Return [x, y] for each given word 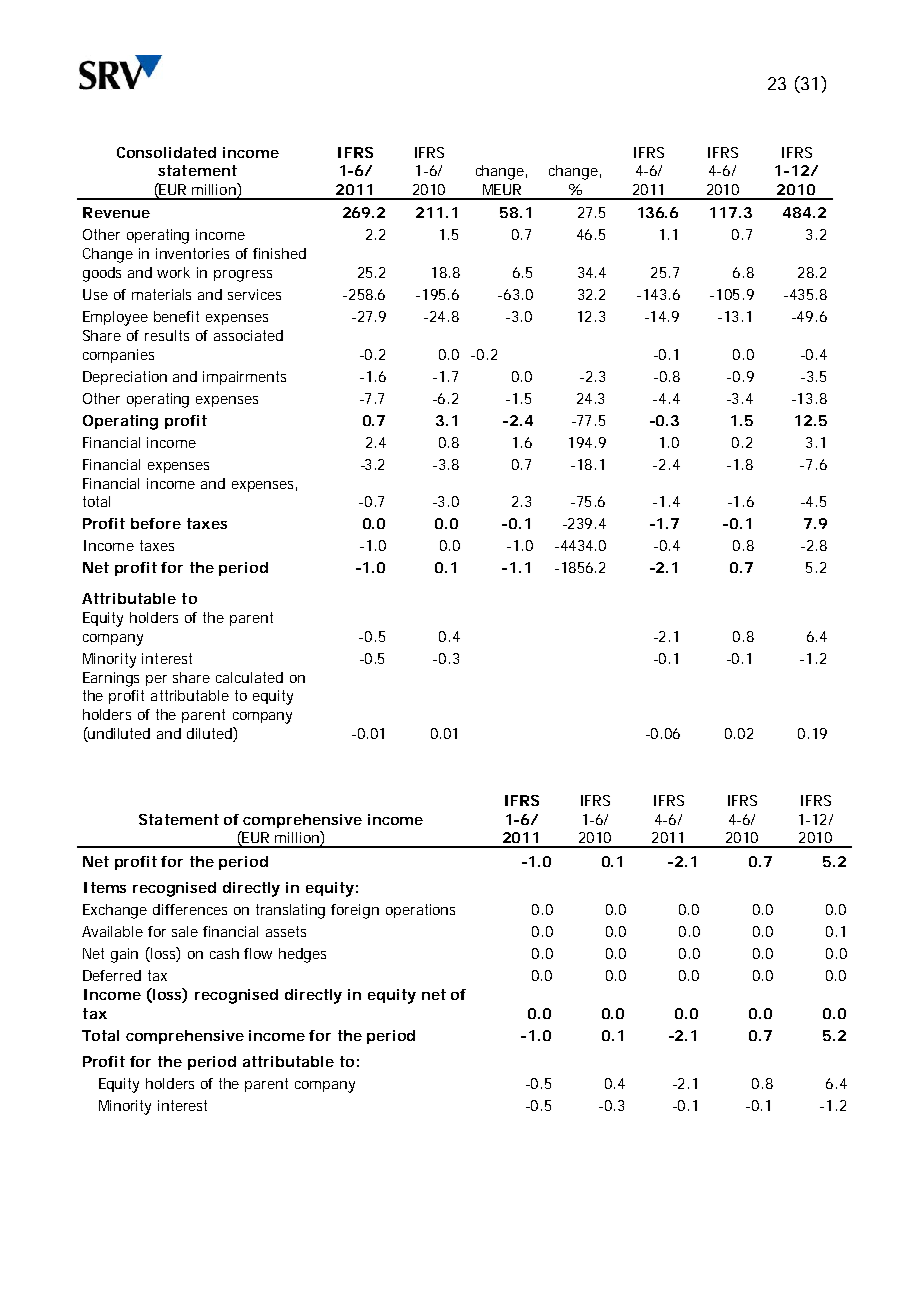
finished [279, 253]
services [254, 294]
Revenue [116, 212]
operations [420, 911]
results [167, 335]
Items [105, 887]
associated [248, 335]
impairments [244, 378]
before [156, 523]
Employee [115, 318]
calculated [249, 677]
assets [286, 931]
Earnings [111, 679]
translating [290, 911]
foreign [355, 911]
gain [124, 955]
